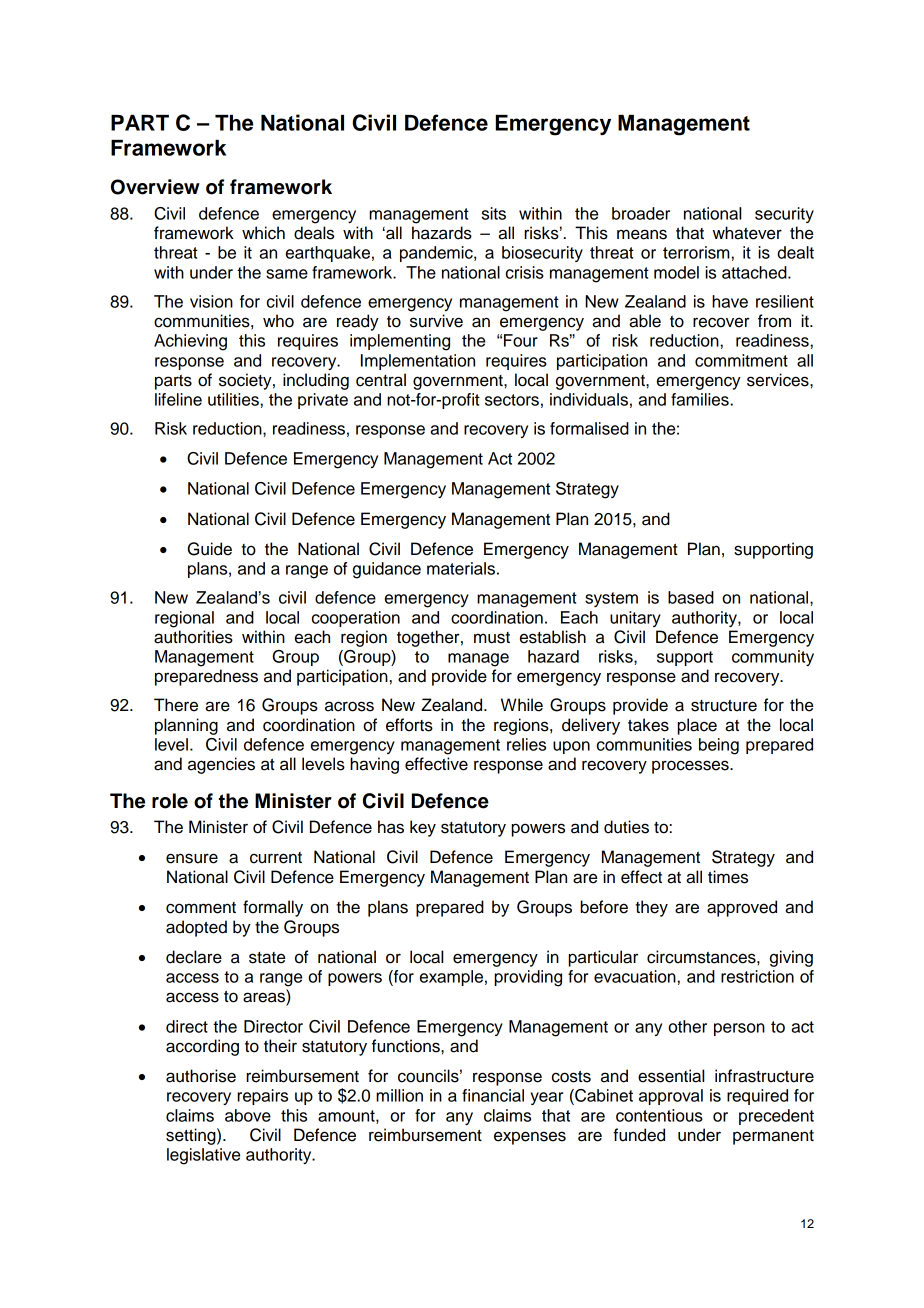 The height and width of the image is (1308, 924). I want to click on sits, so click(494, 213).
